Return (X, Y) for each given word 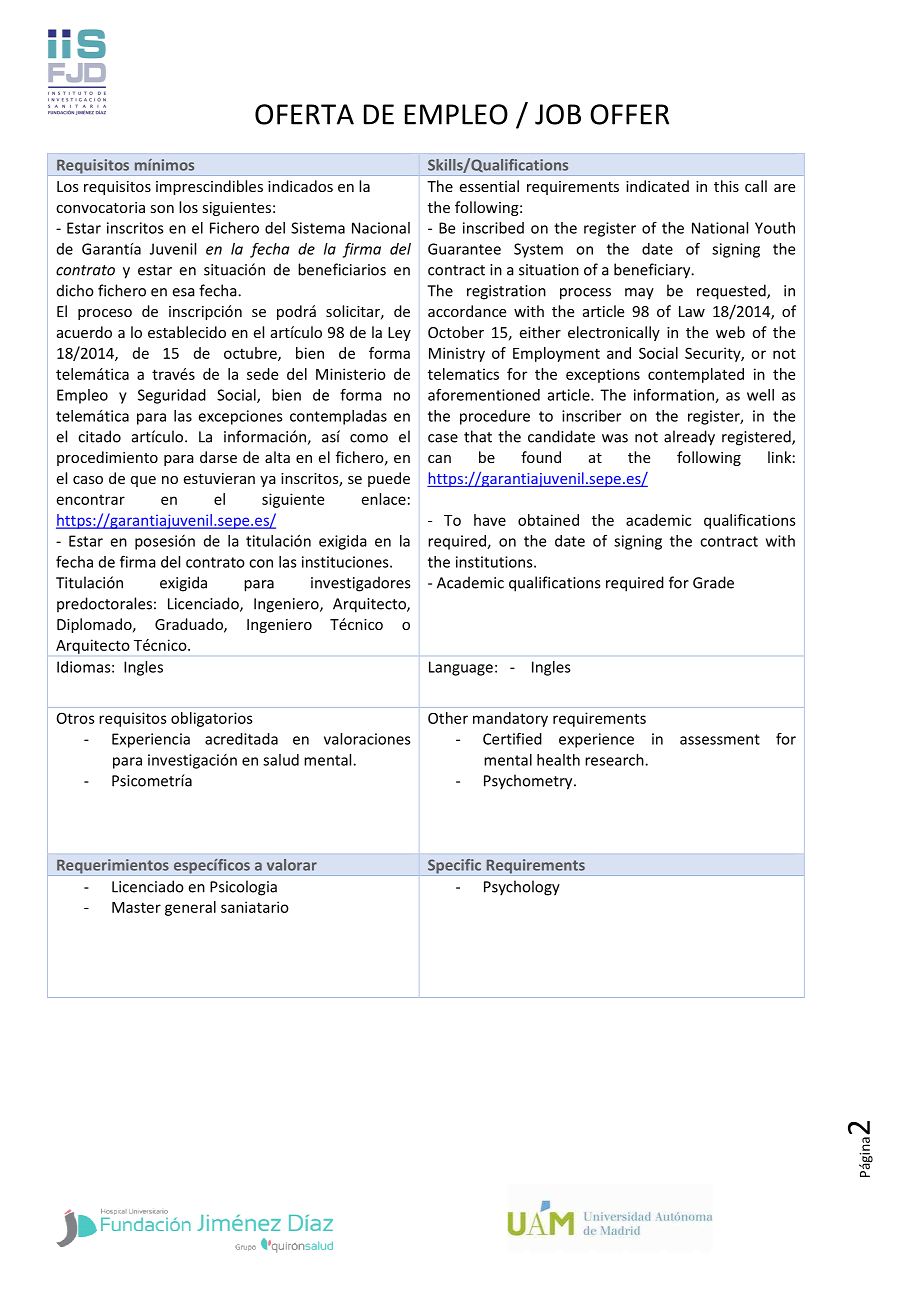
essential (489, 186)
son (162, 209)
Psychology (522, 888)
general (190, 908)
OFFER (629, 114)
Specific (454, 866)
